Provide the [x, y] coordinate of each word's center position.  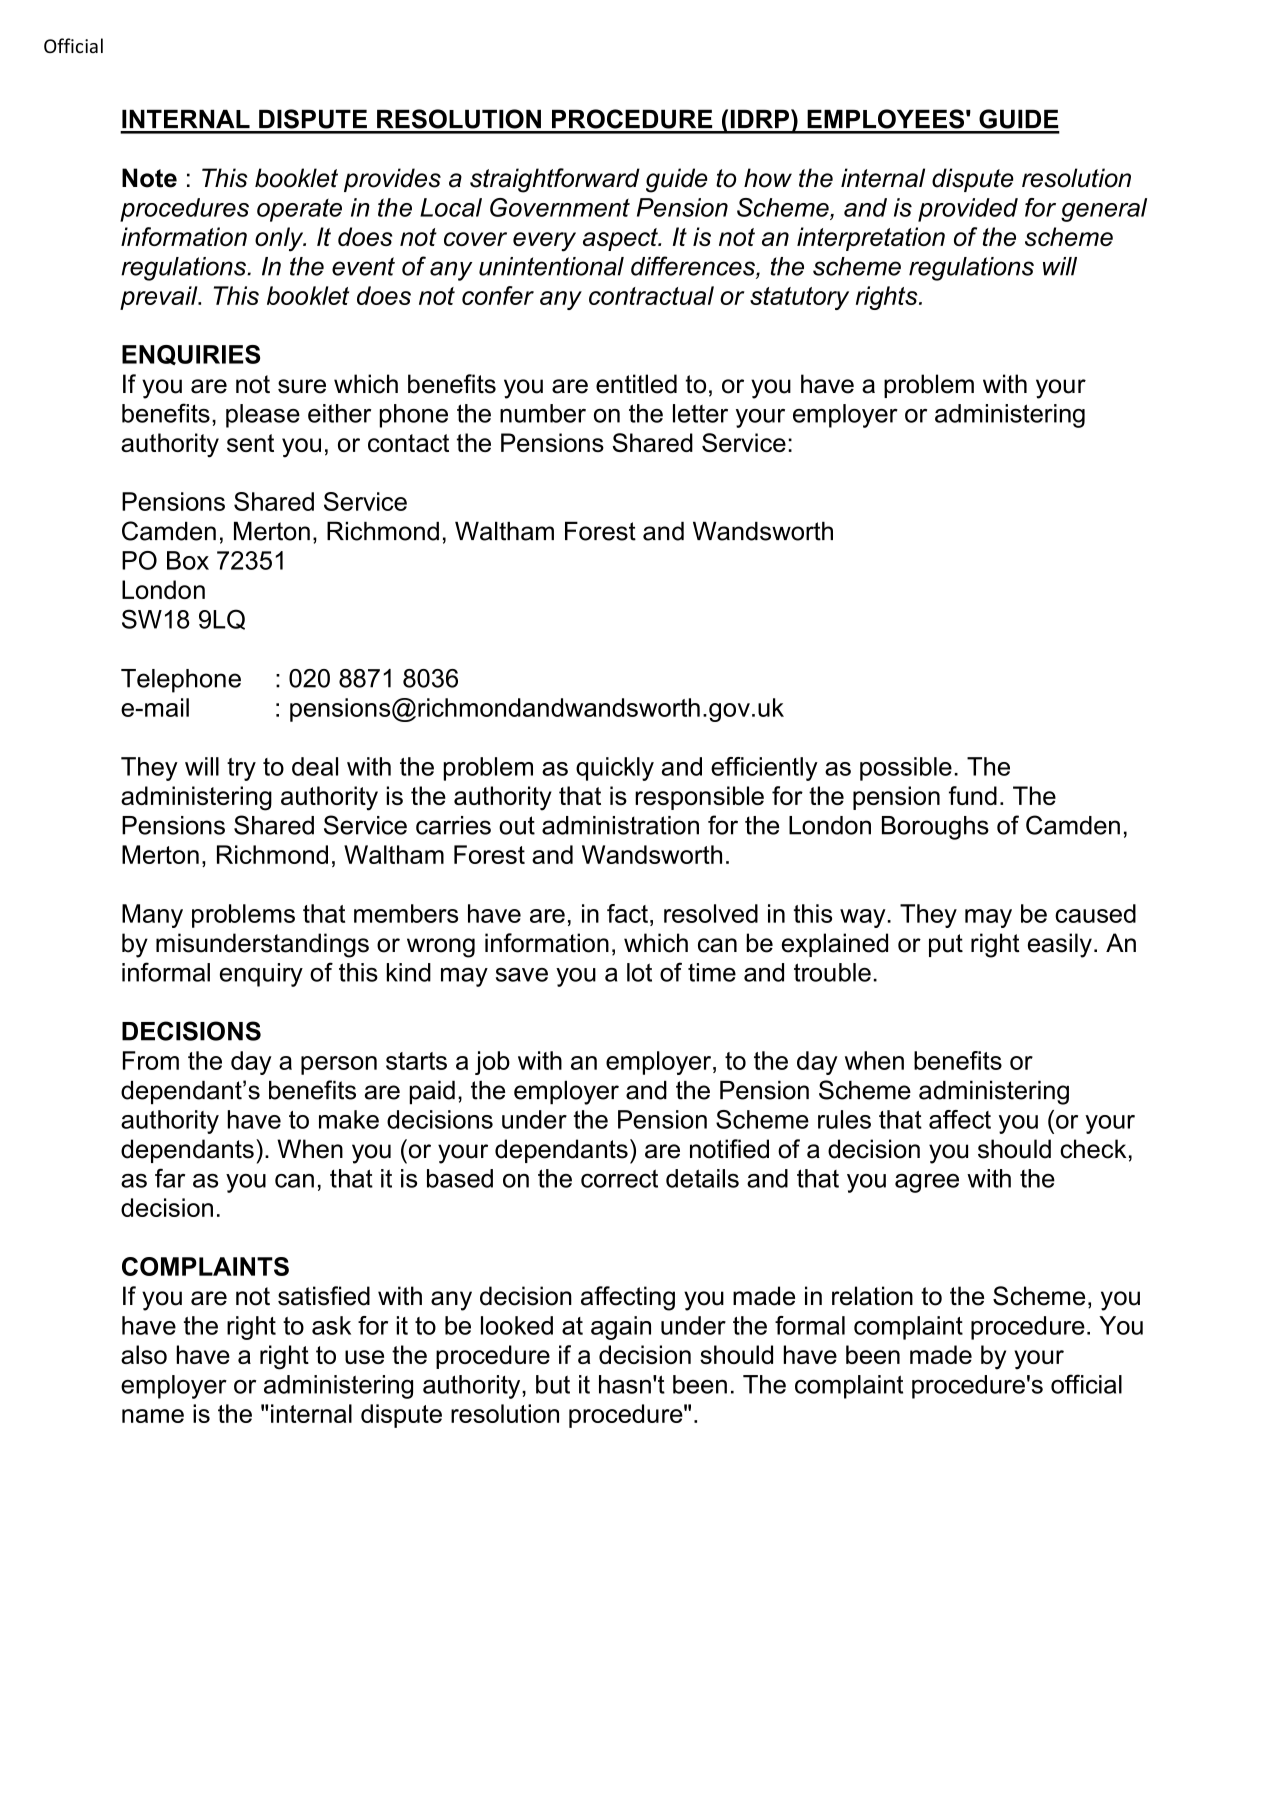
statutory [799, 298]
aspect [621, 239]
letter [700, 413]
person [339, 1065]
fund [973, 795]
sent [250, 443]
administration [620, 825]
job [492, 1063]
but [553, 1384]
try [241, 769]
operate [299, 210]
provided [968, 210]
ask [331, 1325]
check [1093, 1149]
